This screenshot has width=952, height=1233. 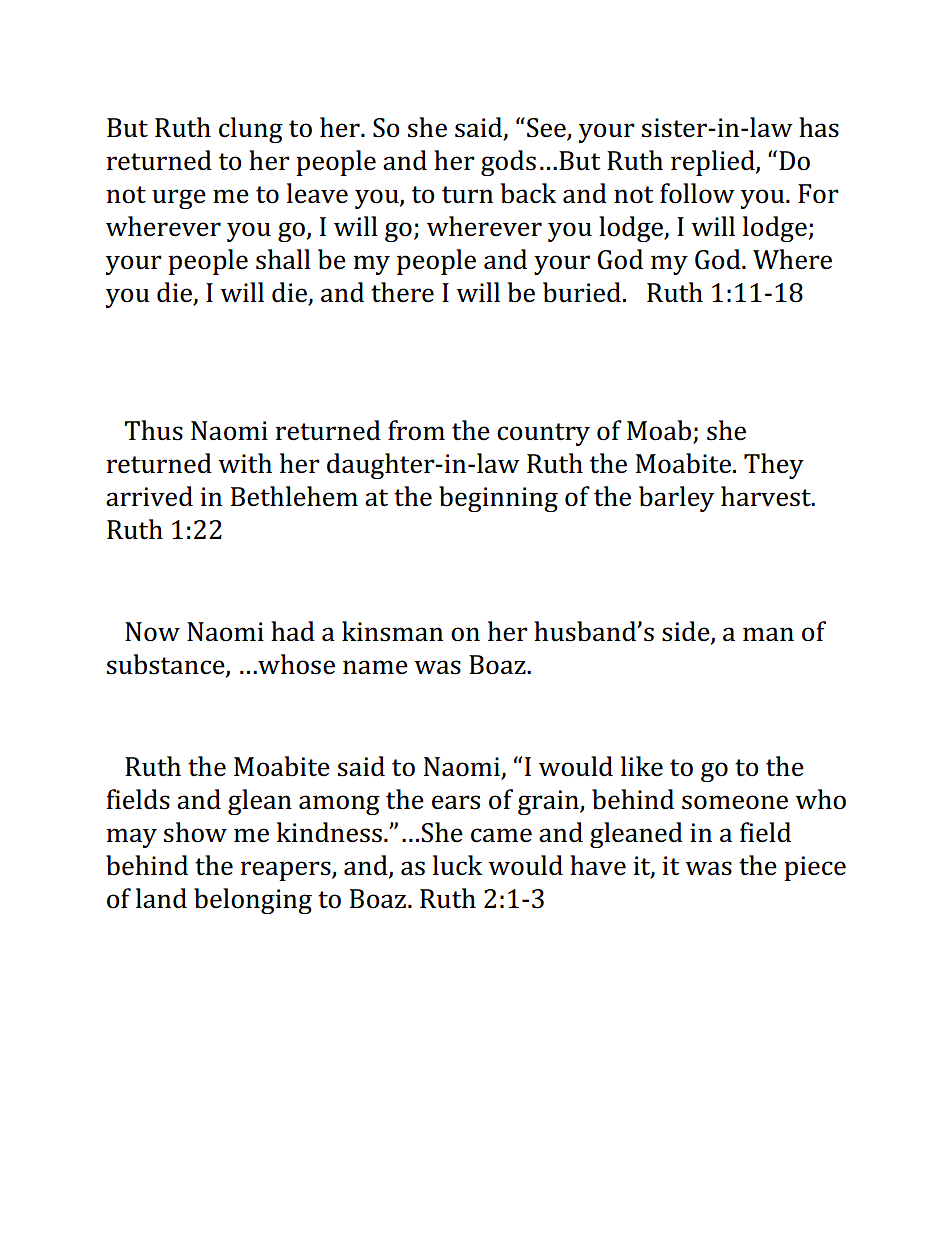 What do you see at coordinates (251, 130) in the screenshot?
I see `clung` at bounding box center [251, 130].
